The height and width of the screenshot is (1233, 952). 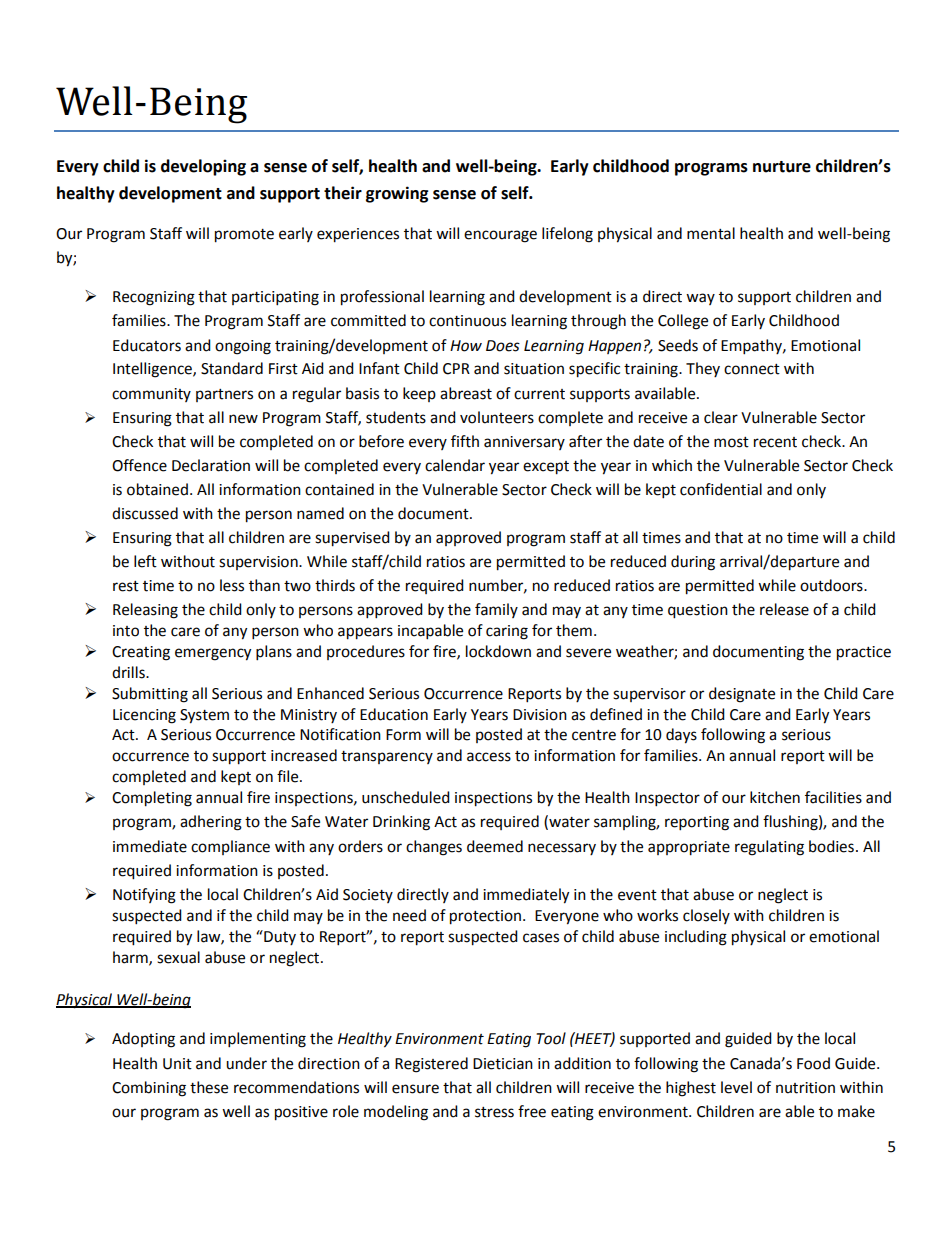 I want to click on release, so click(x=784, y=609).
